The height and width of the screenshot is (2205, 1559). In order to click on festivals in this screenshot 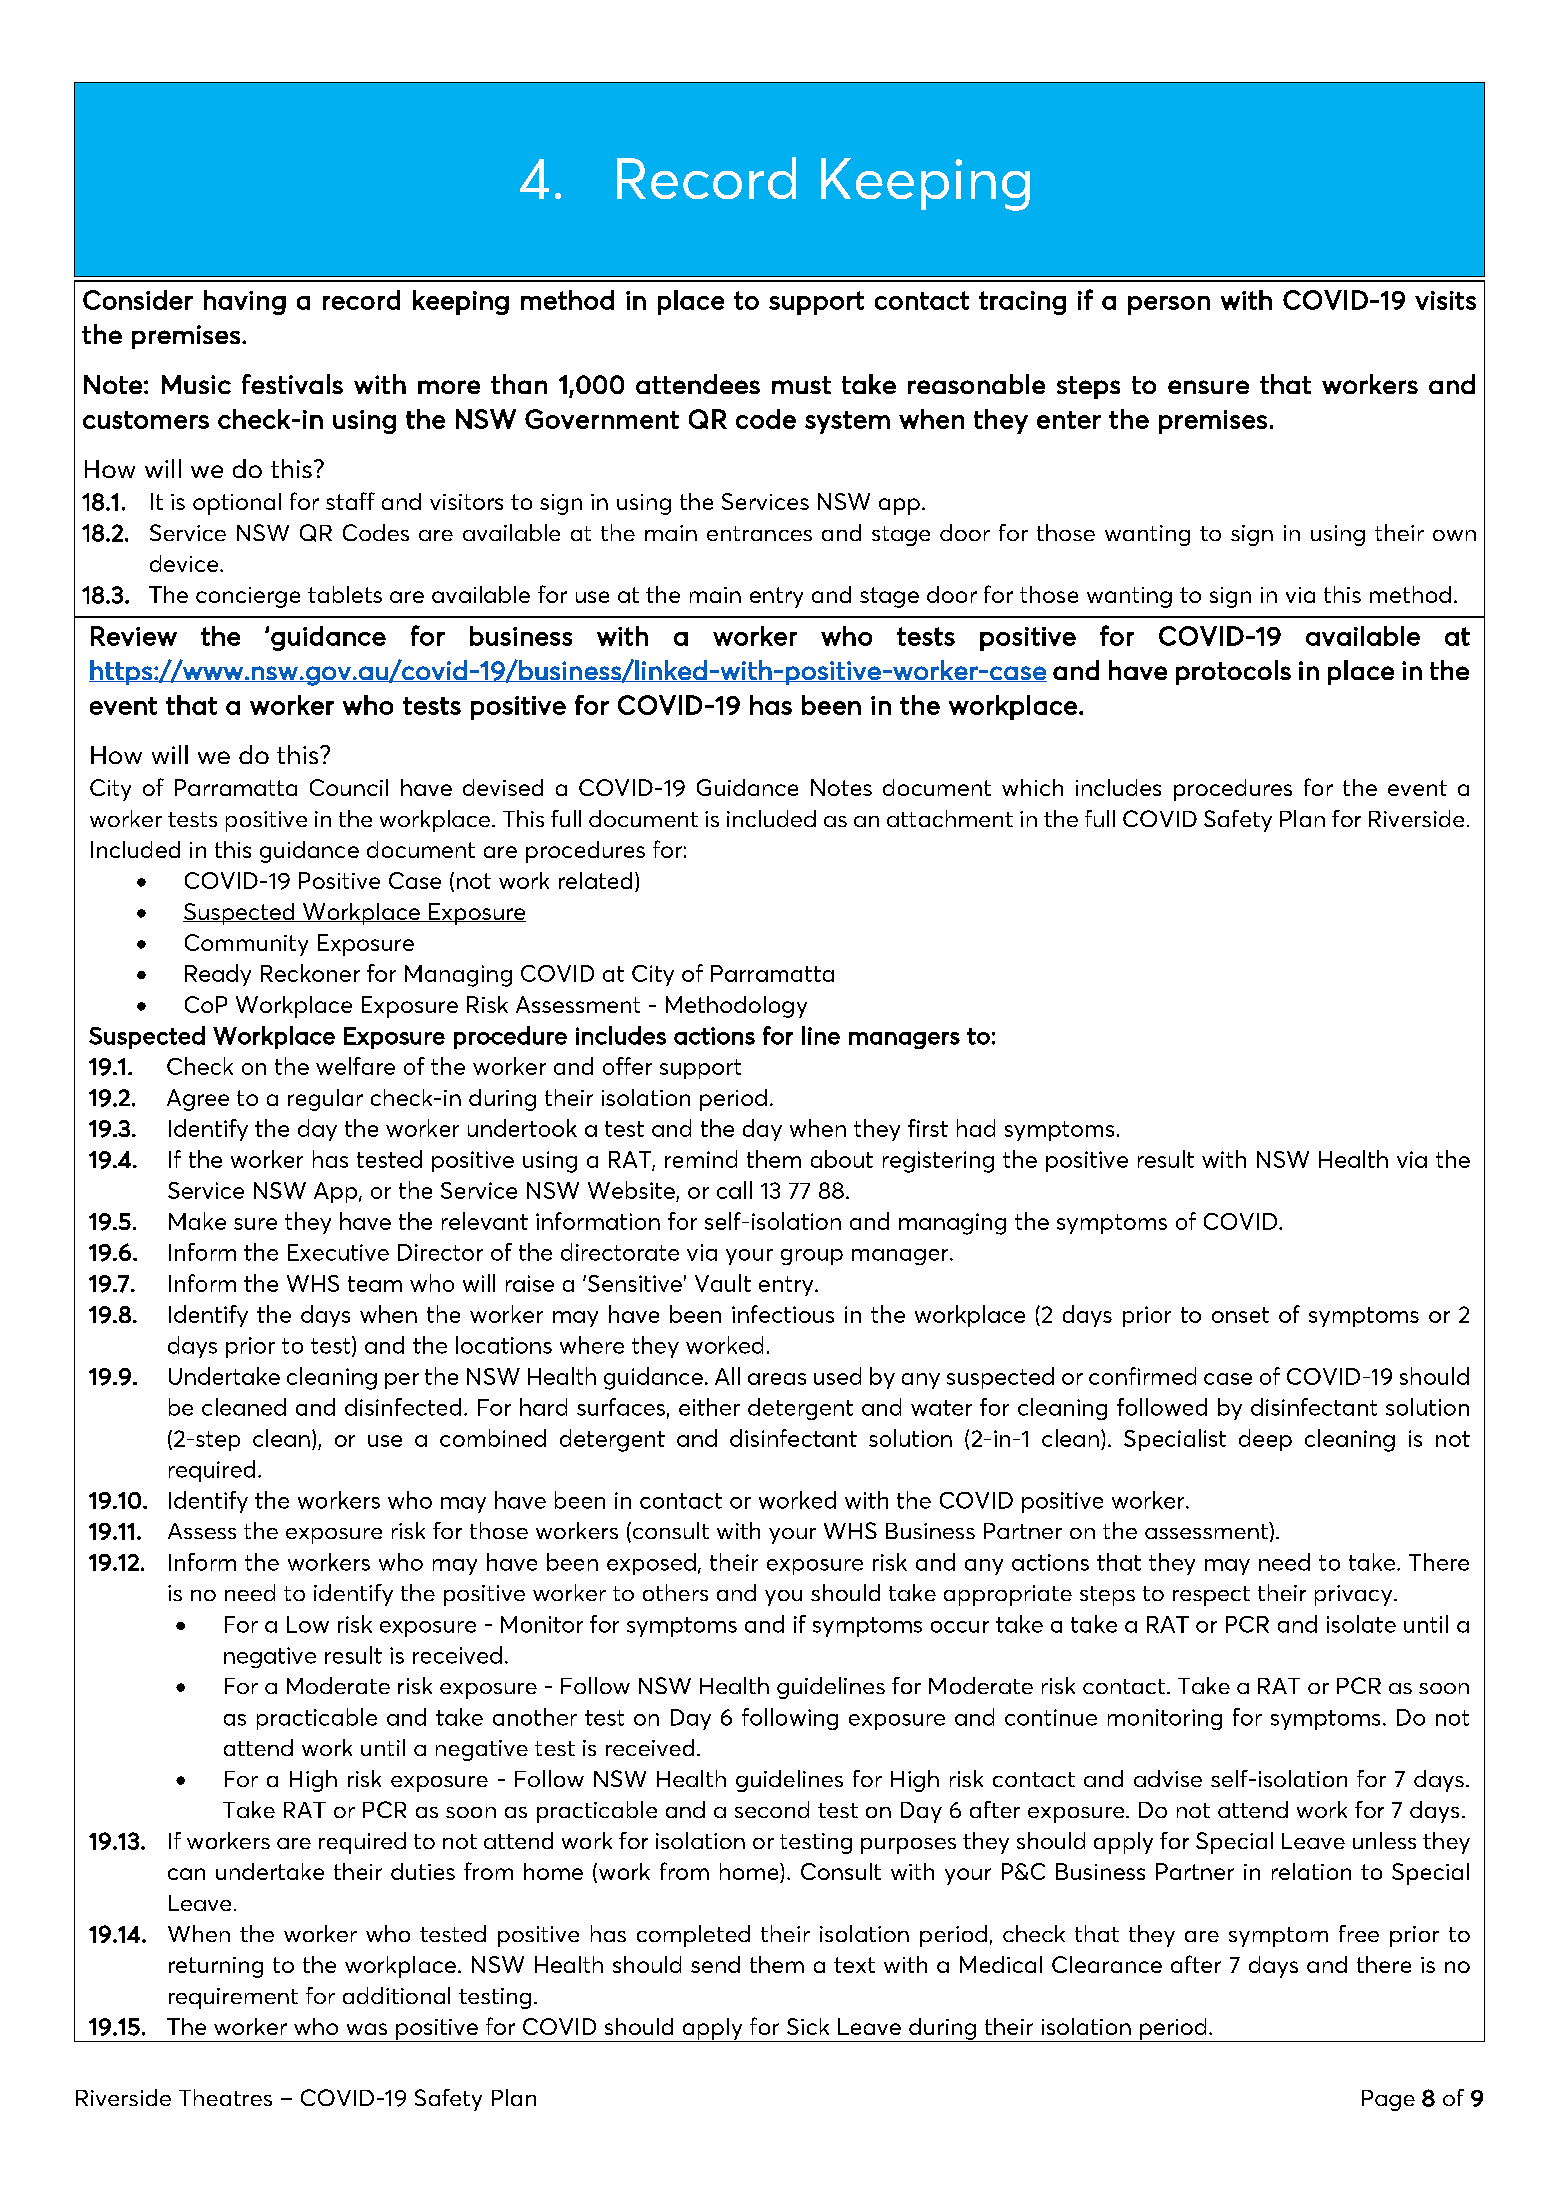, I will do `click(292, 384)`.
